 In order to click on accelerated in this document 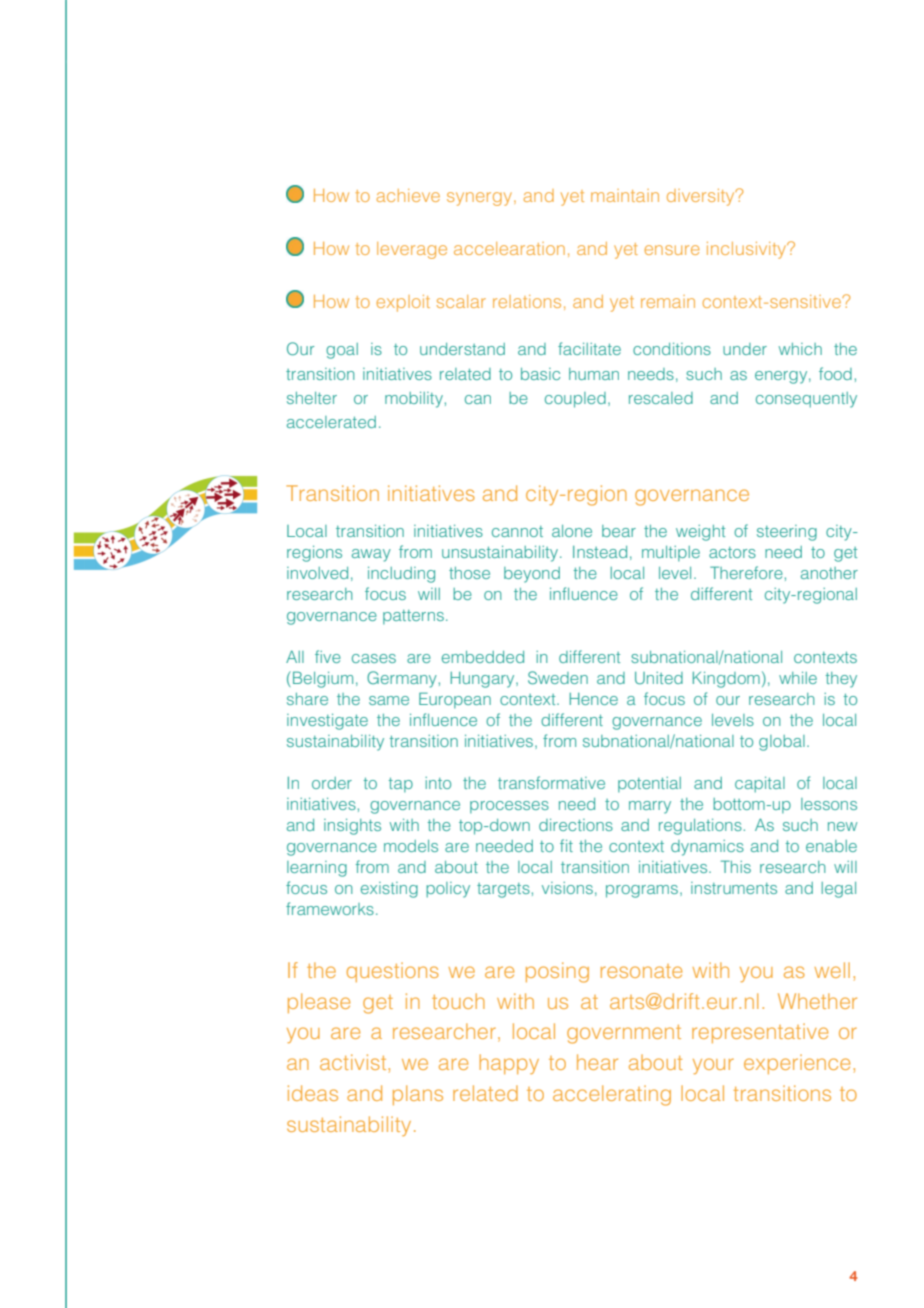, I will do `click(331, 422)`.
